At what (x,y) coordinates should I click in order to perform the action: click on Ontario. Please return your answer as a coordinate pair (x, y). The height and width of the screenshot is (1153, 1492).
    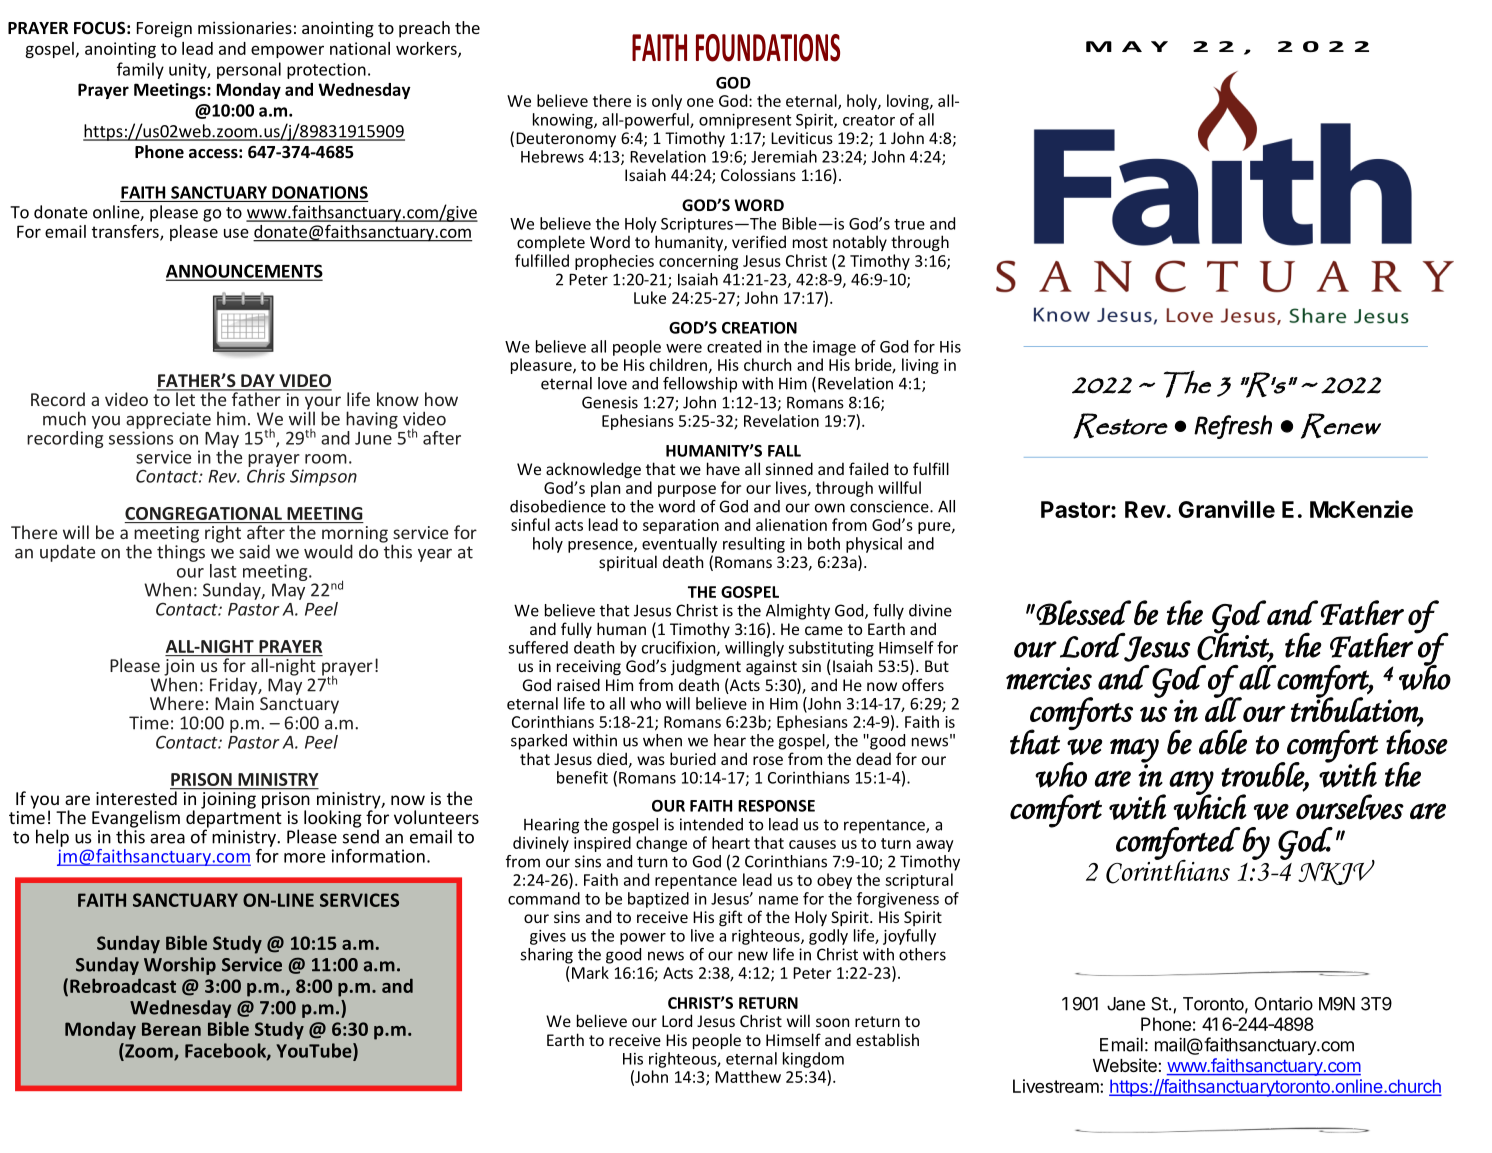
    Looking at the image, I should click on (1284, 1003).
